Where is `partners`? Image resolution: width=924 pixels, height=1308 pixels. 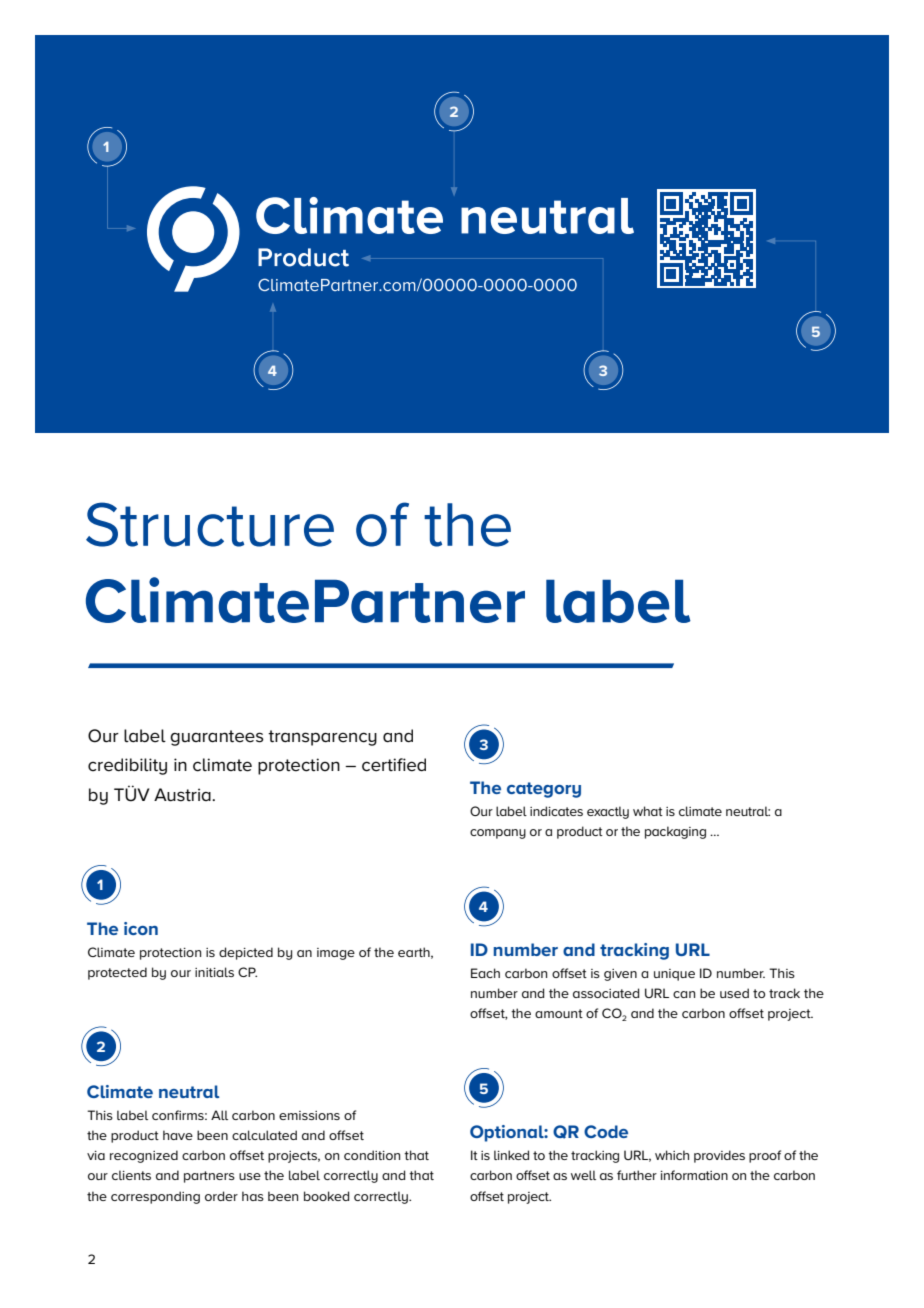
partners is located at coordinates (209, 1177).
